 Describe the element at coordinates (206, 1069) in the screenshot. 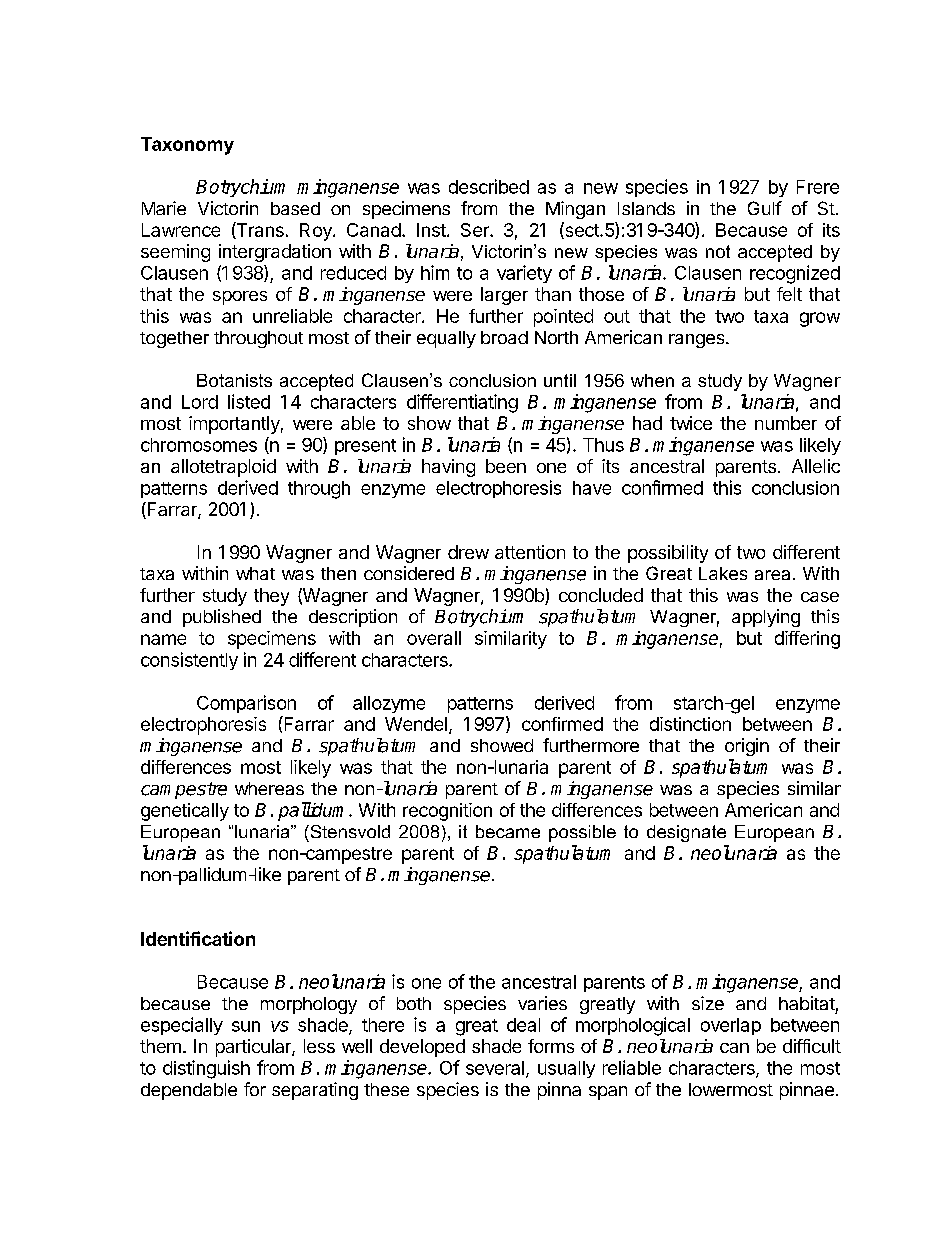

I see `distinguish` at that location.
